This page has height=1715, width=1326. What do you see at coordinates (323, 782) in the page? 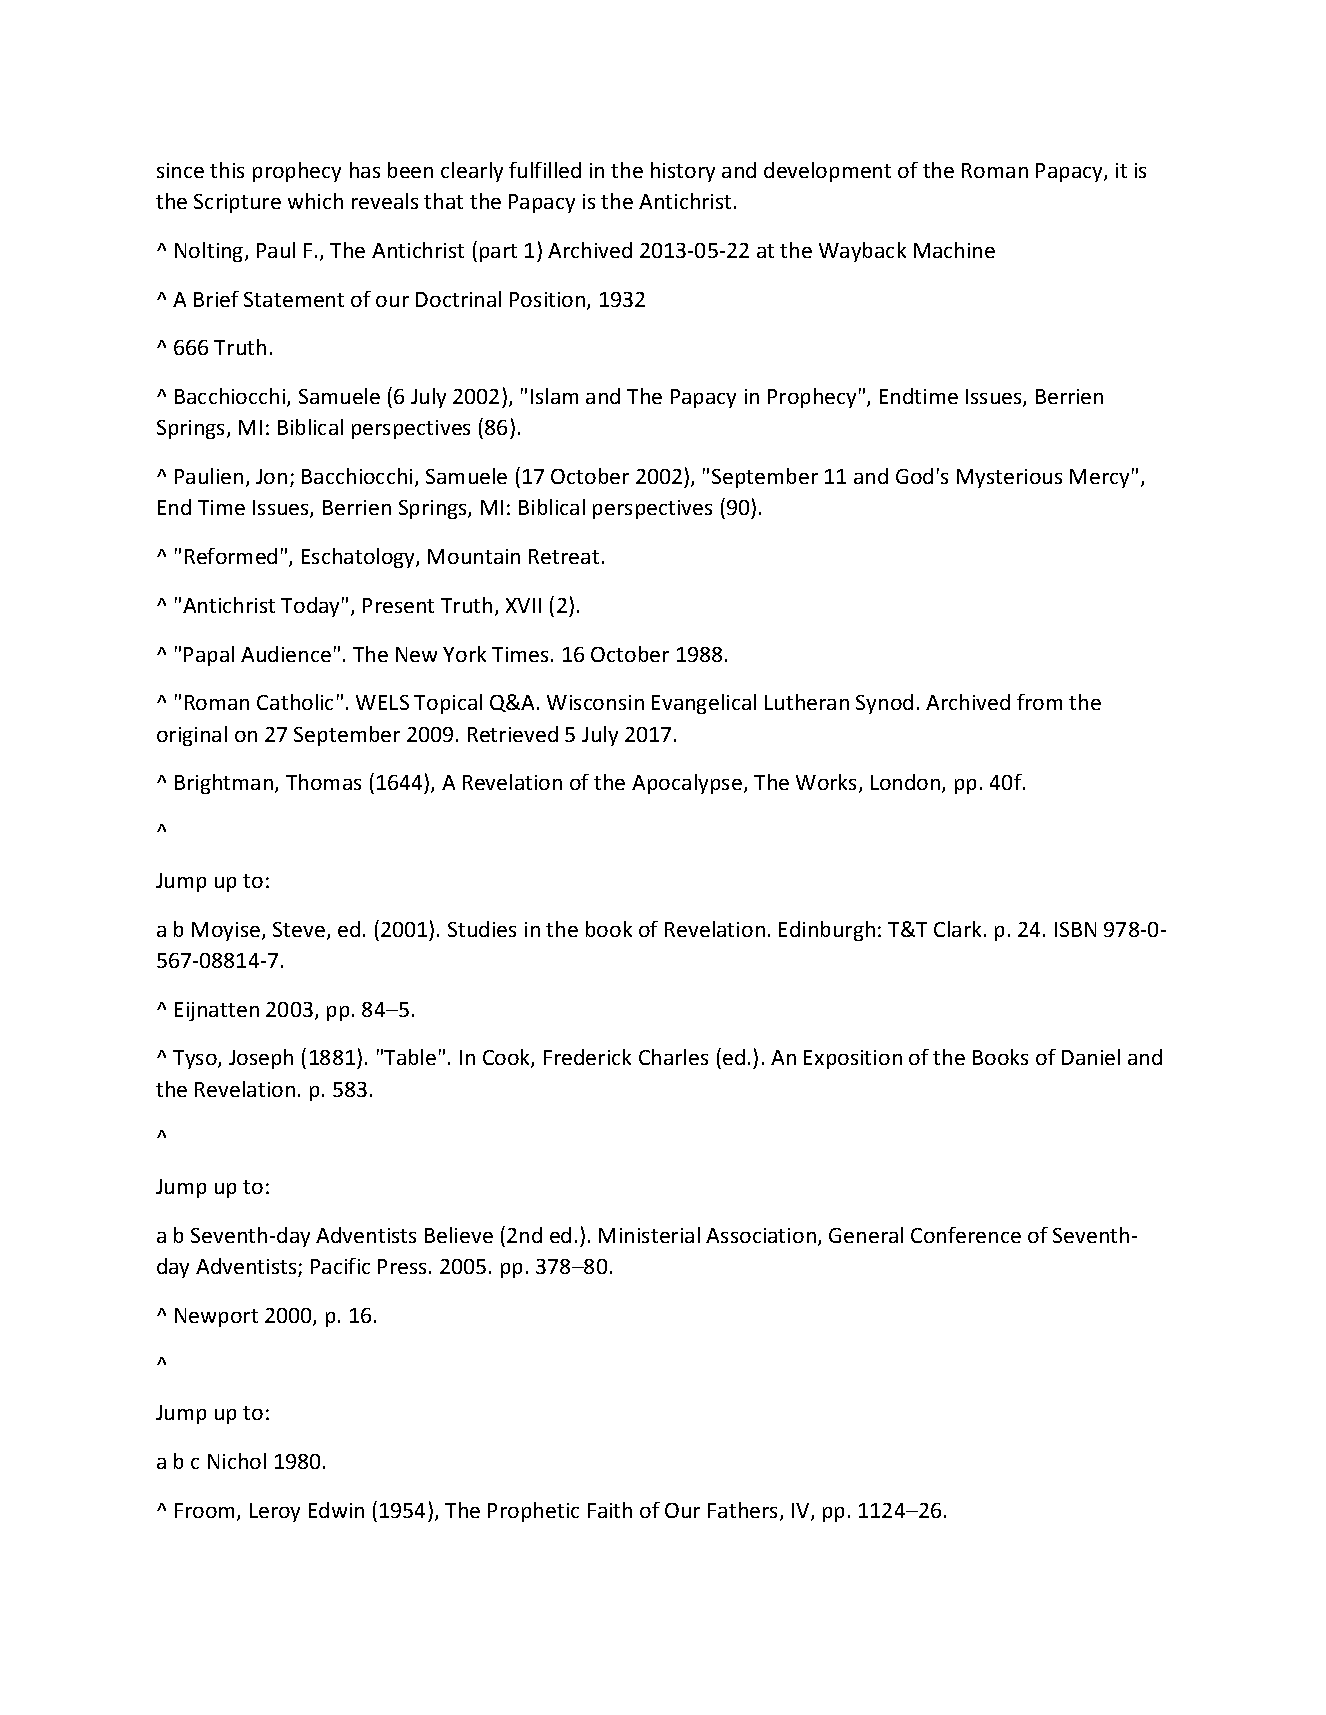
I see `Thomas` at bounding box center [323, 782].
